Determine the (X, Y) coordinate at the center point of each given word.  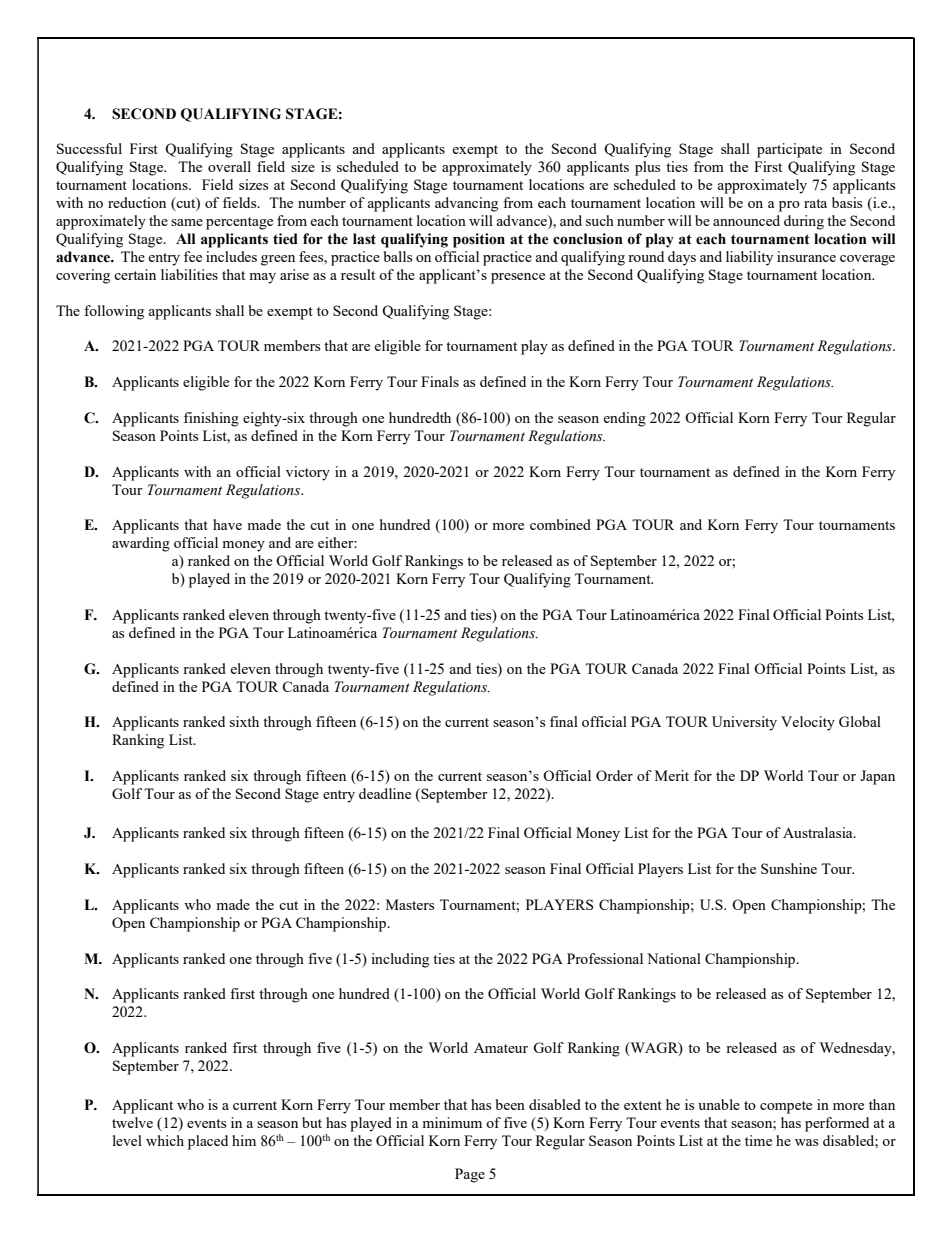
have (227, 524)
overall (229, 166)
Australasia (819, 832)
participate (789, 150)
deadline (385, 793)
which (165, 1140)
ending (624, 419)
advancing (466, 204)
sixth (244, 721)
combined (560, 524)
